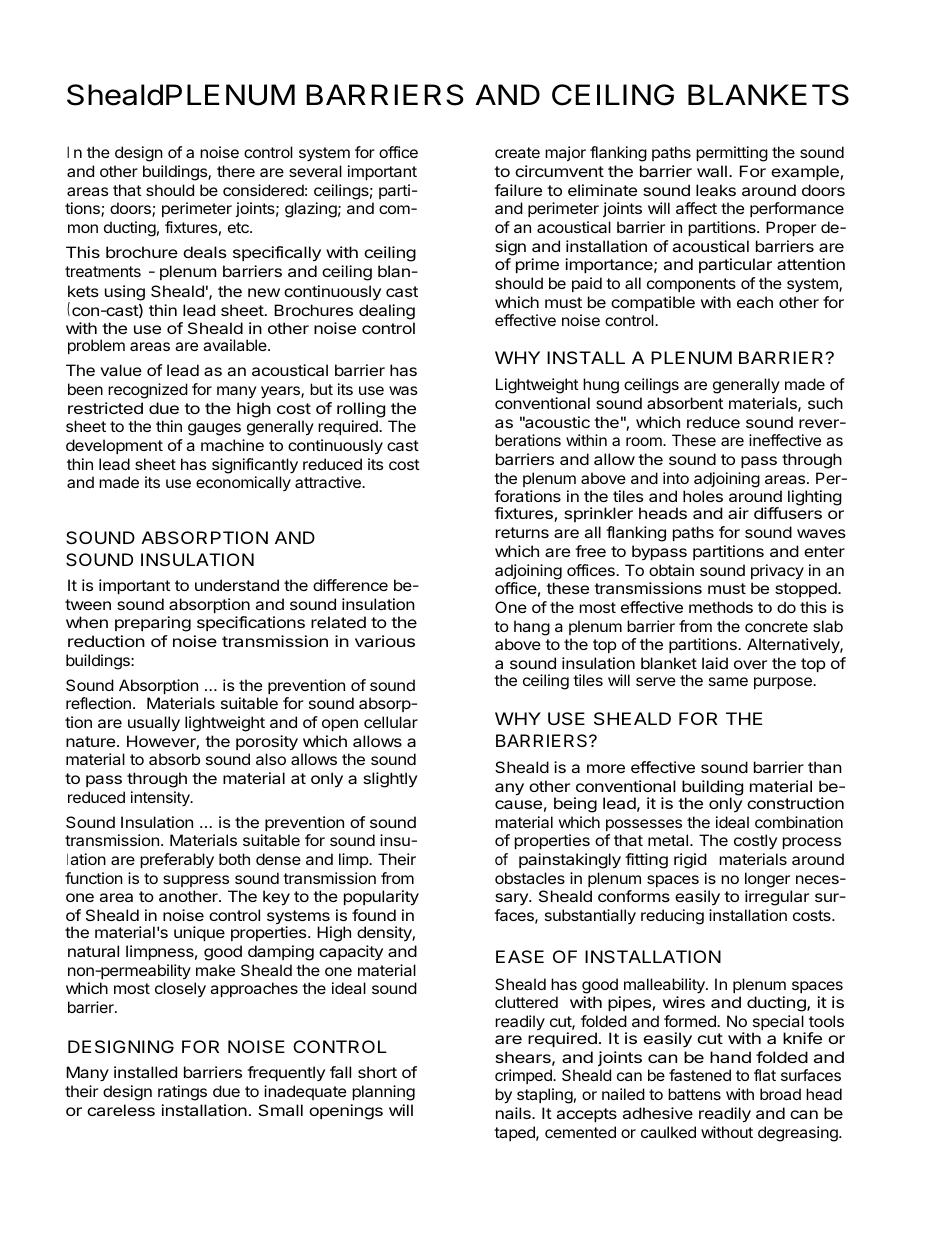  What do you see at coordinates (236, 171) in the screenshot?
I see `there` at bounding box center [236, 171].
